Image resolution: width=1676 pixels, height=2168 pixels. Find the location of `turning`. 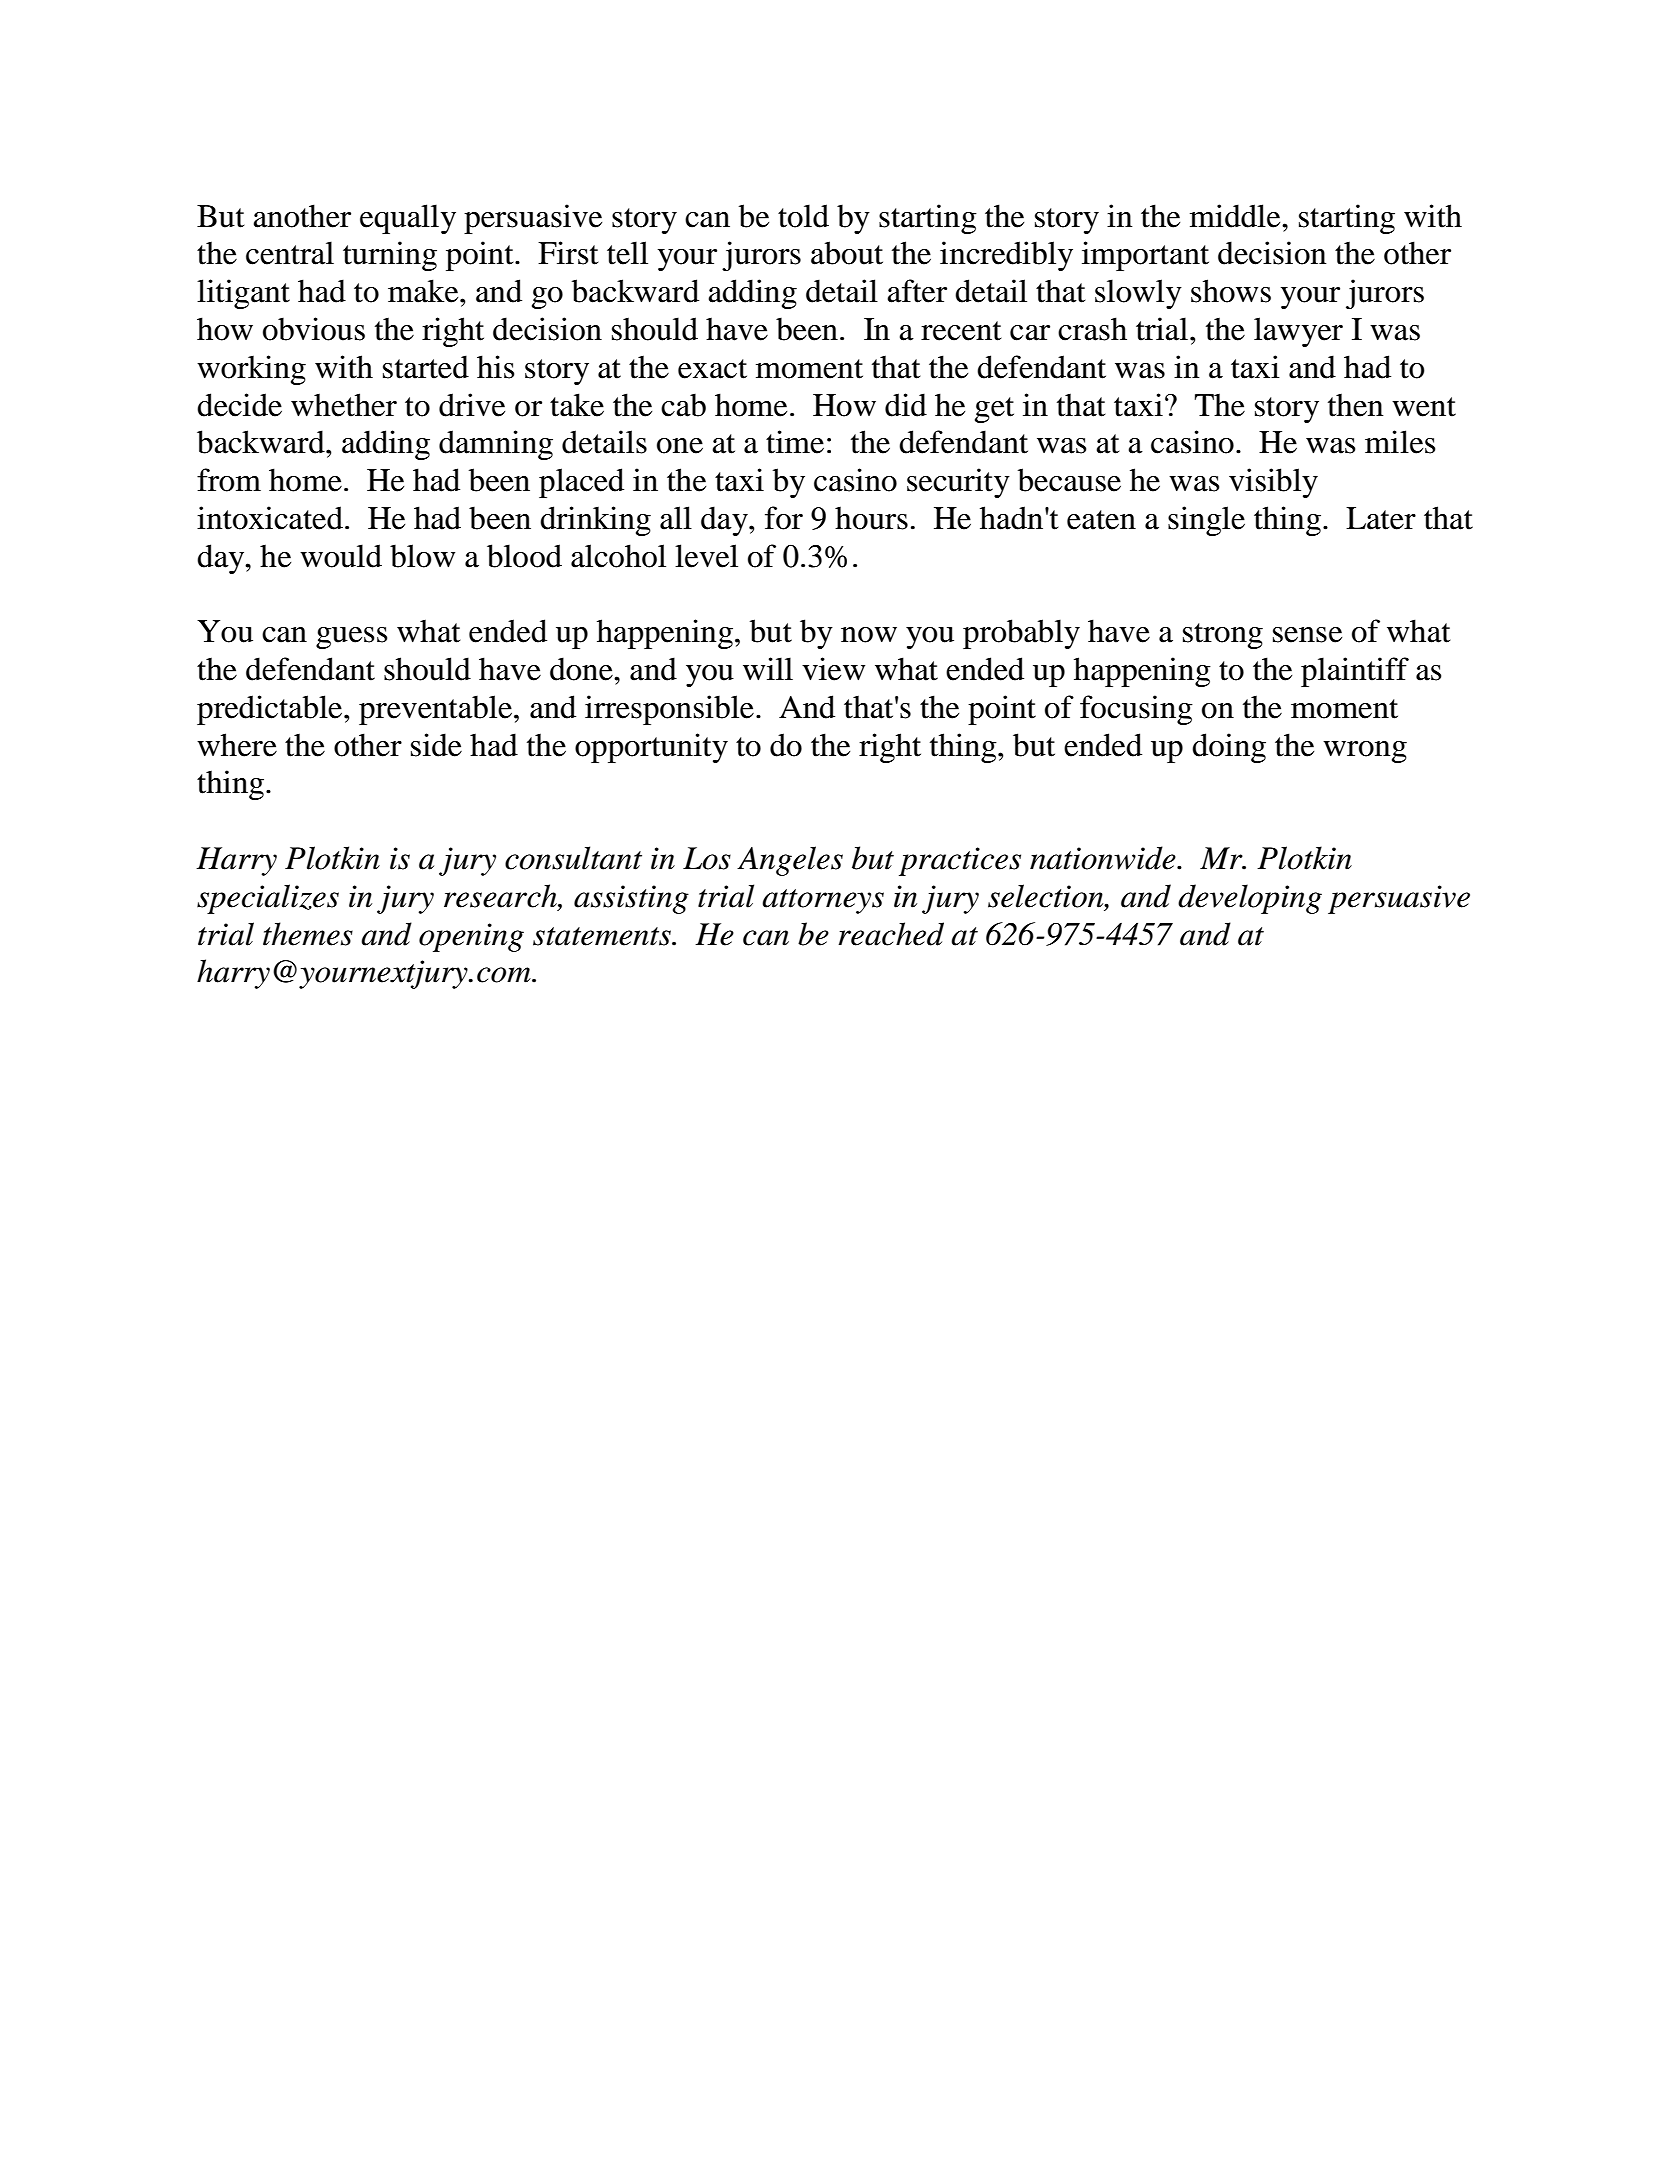

turning is located at coordinates (390, 256).
